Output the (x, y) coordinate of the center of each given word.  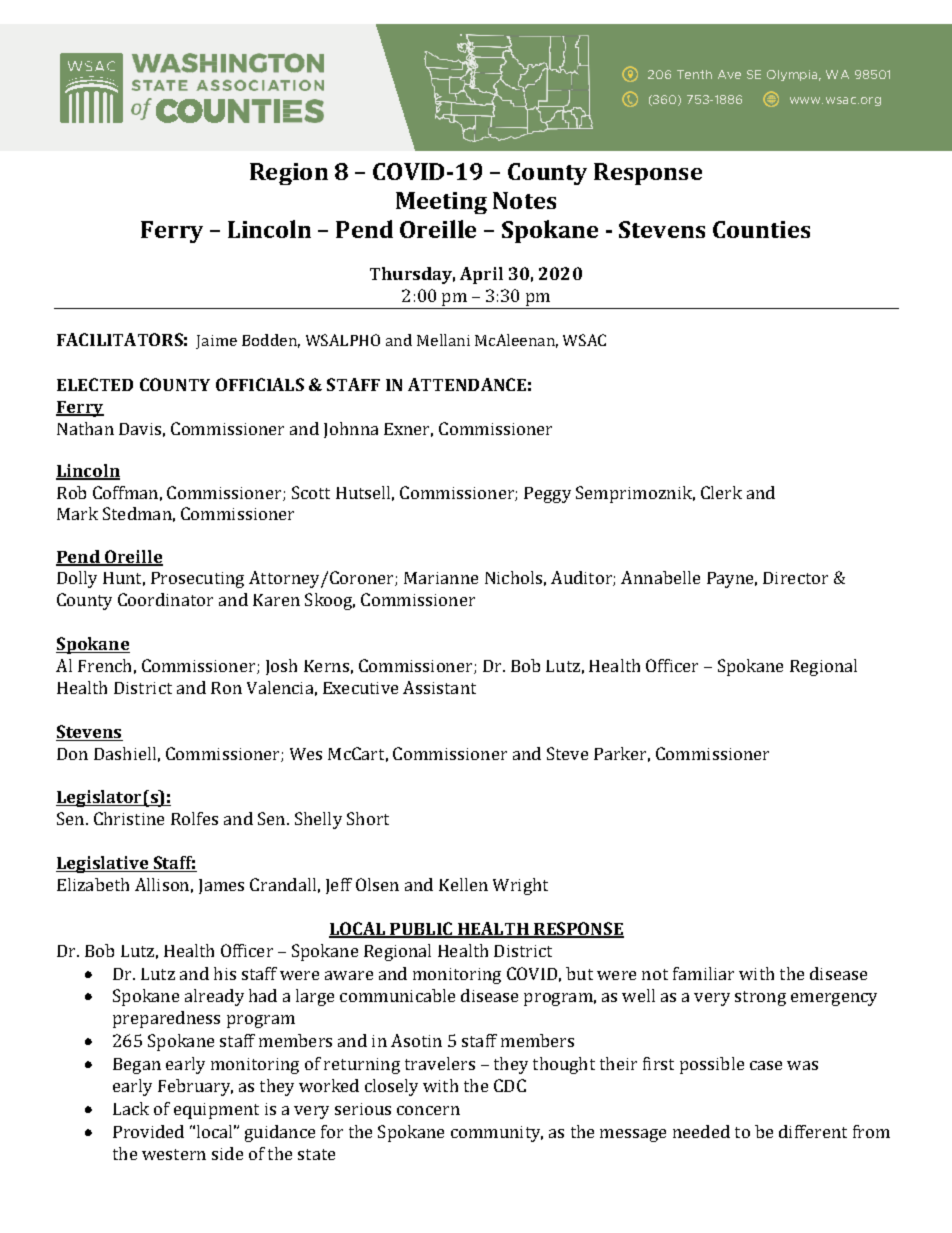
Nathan (85, 428)
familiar (703, 973)
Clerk (721, 492)
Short (368, 818)
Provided (148, 1131)
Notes (524, 200)
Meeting (441, 203)
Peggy (547, 495)
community (497, 1134)
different (813, 1131)
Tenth (694, 74)
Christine (129, 818)
